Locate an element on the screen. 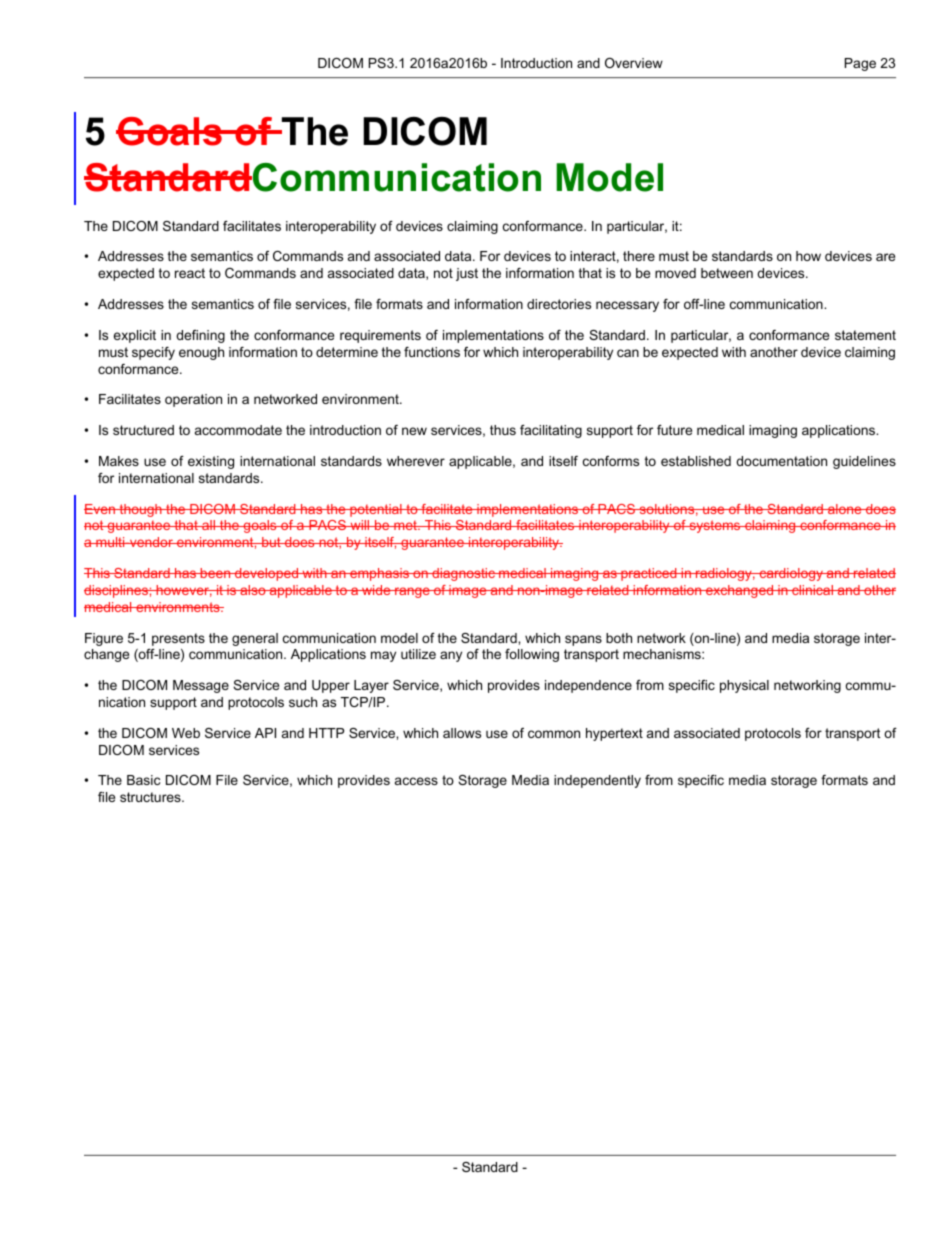  defining is located at coordinates (200, 336).
